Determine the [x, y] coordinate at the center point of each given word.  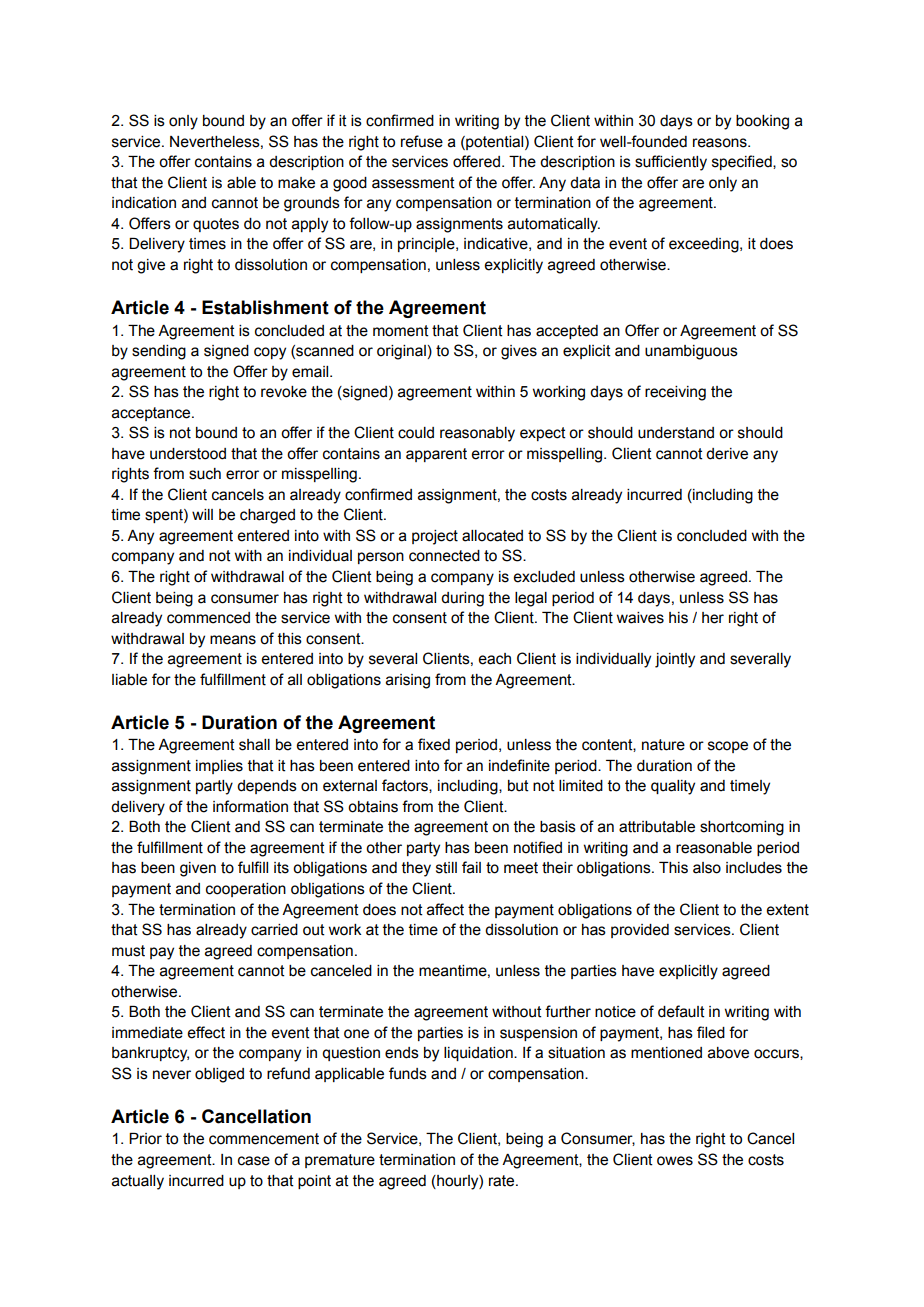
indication [144, 203]
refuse [422, 141]
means [233, 640]
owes [675, 1161]
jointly [675, 660]
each [494, 659]
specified [743, 162]
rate [503, 1181]
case [254, 1161]
